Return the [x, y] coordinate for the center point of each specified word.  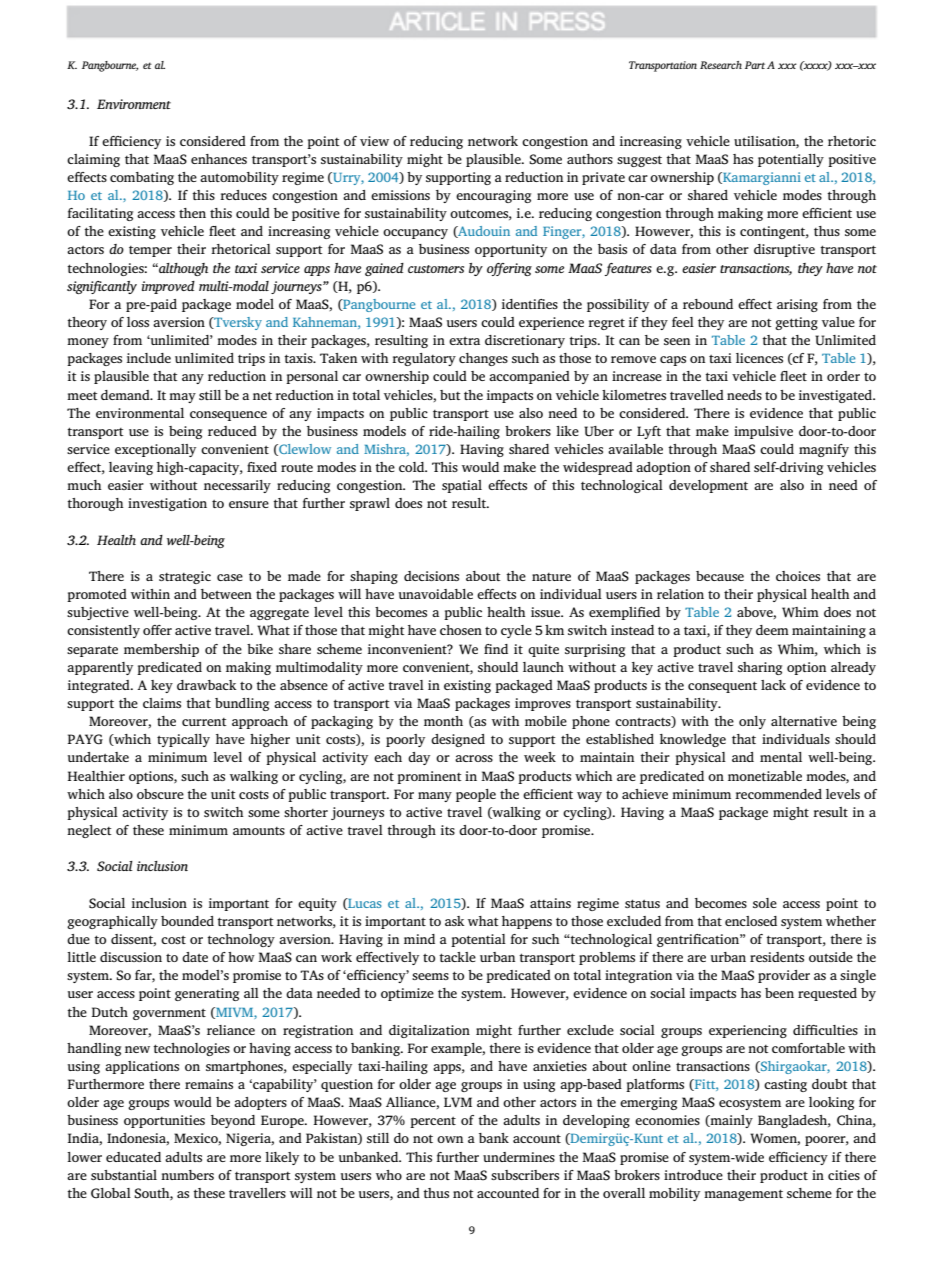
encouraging [493, 196]
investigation [167, 504]
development [708, 486]
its [448, 830]
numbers [187, 1175]
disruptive [784, 250]
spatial [462, 486]
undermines [519, 1157]
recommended [778, 794]
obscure [160, 794]
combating [142, 178]
